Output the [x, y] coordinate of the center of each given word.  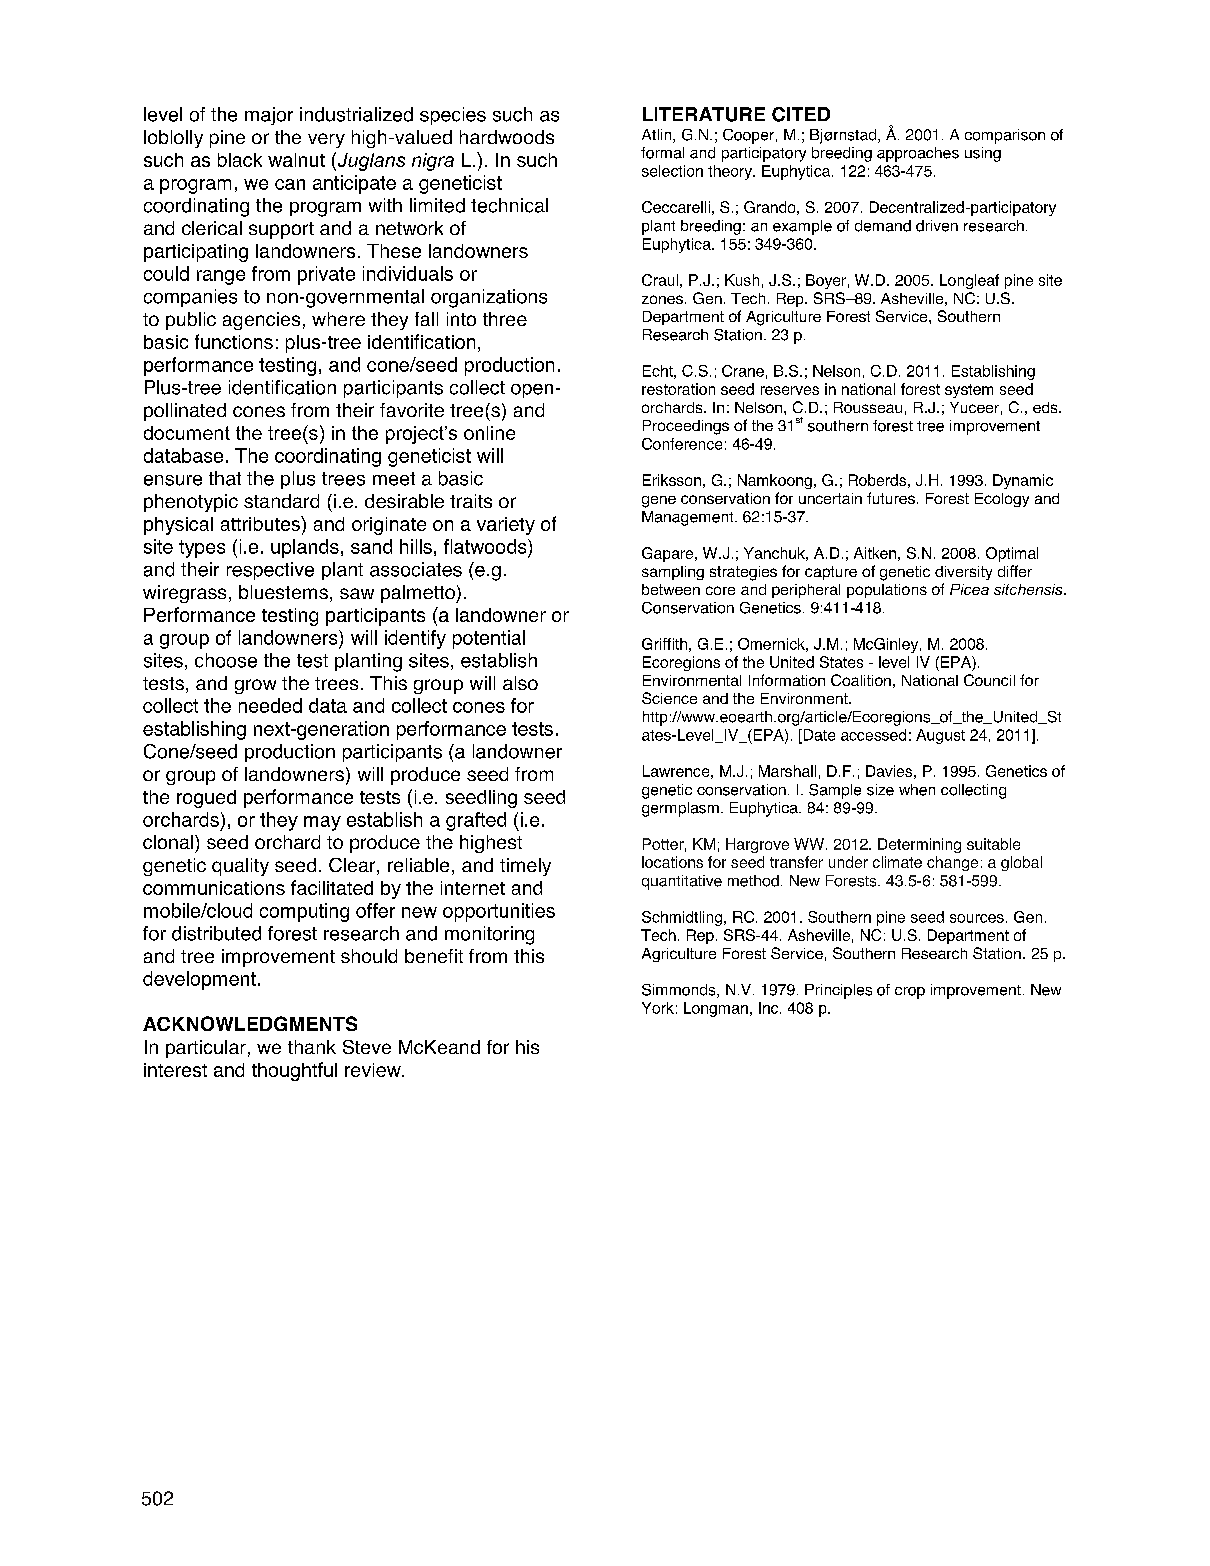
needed [270, 705]
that [225, 478]
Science [669, 698]
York [658, 1008]
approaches [918, 154]
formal [662, 153]
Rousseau [868, 407]
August [940, 736]
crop [910, 993]
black [240, 160]
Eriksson [672, 480]
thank [312, 1047]
